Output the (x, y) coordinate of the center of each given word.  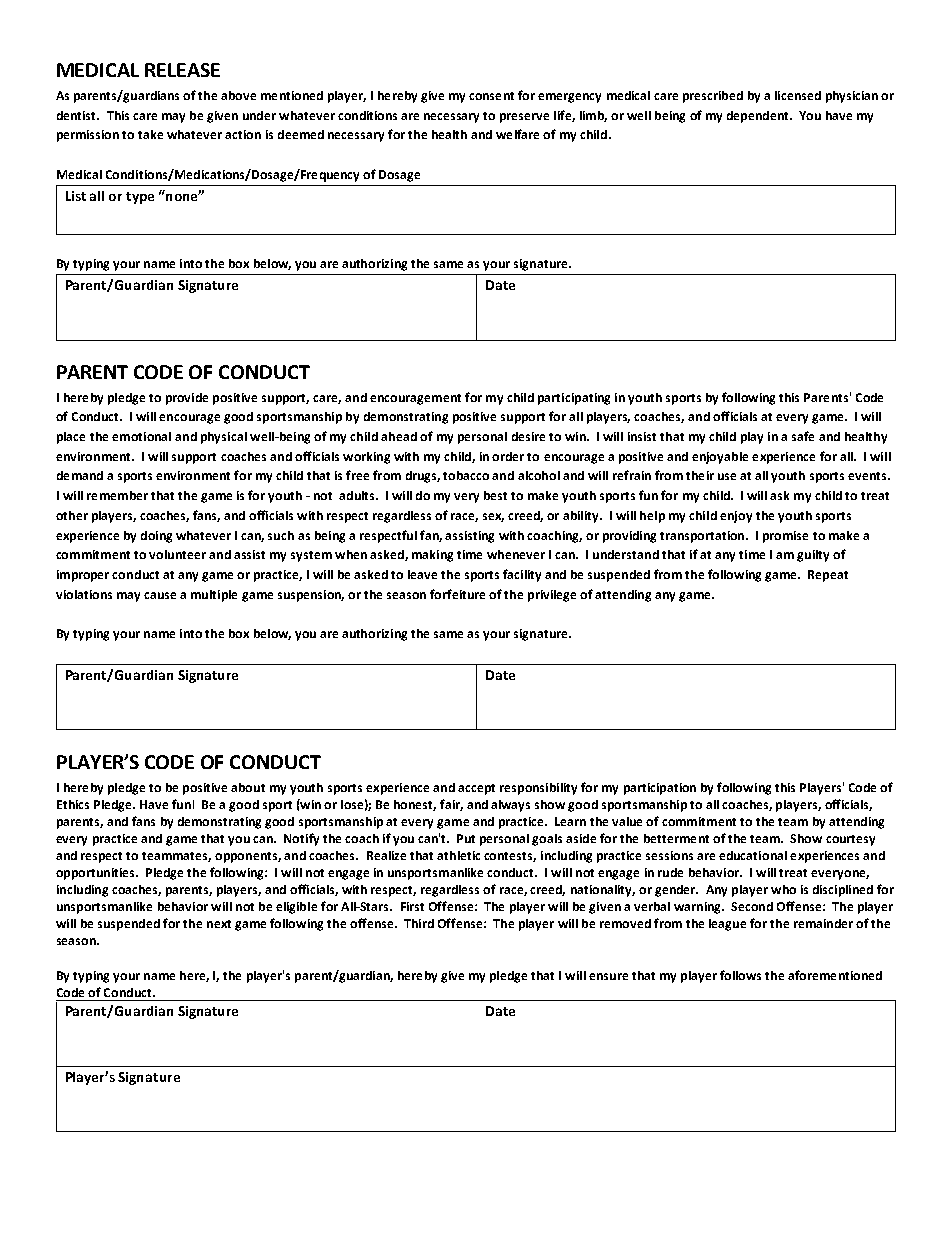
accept (476, 789)
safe (803, 436)
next (219, 924)
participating (574, 399)
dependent (759, 117)
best (495, 495)
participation (660, 789)
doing (156, 537)
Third (419, 923)
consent (491, 96)
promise (785, 537)
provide (187, 399)
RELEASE (182, 70)
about (248, 787)
